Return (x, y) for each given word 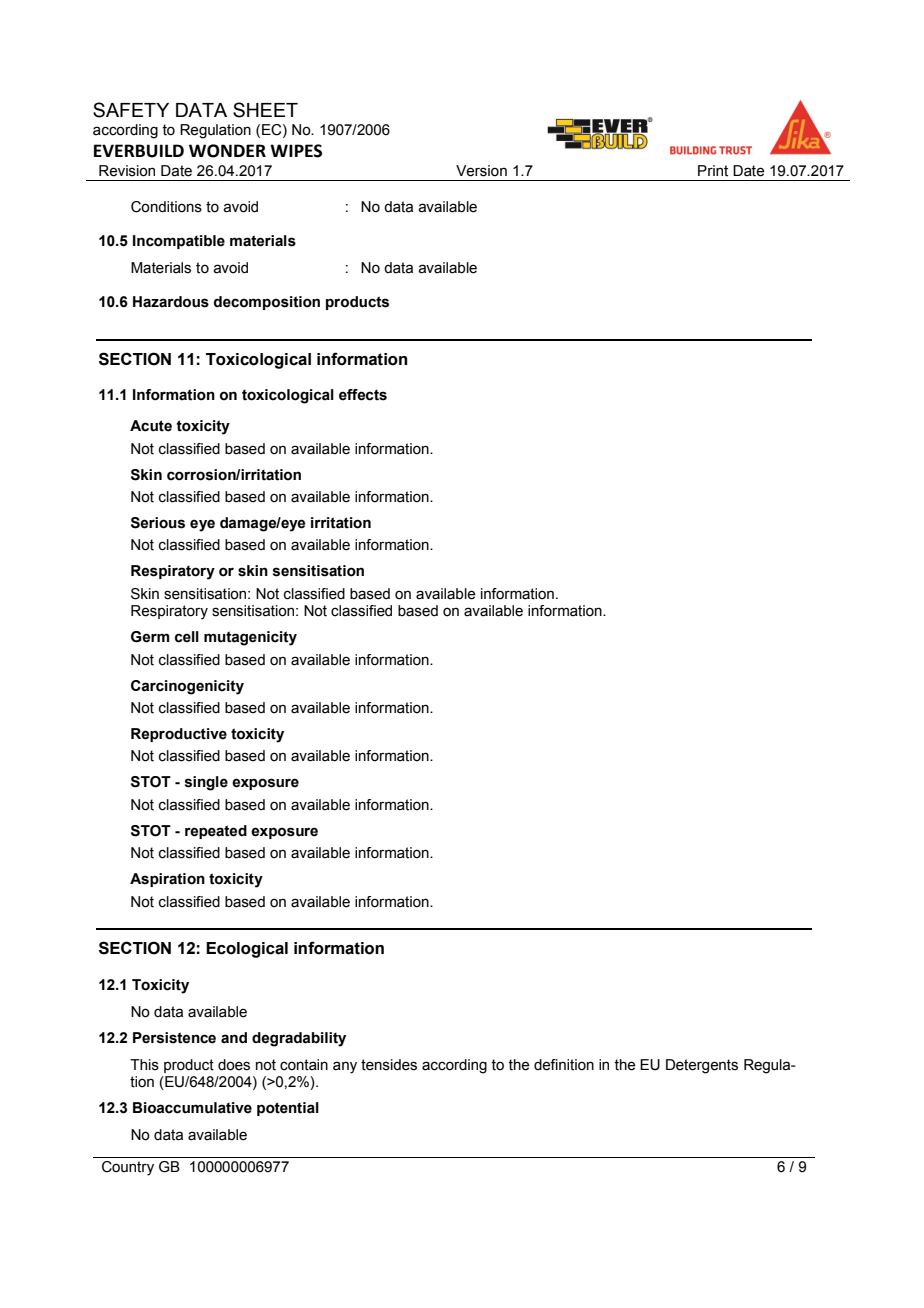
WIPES (296, 151)
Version (481, 171)
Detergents (702, 1066)
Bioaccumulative (192, 1108)
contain (304, 1065)
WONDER (227, 151)
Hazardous (171, 302)
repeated (216, 832)
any (345, 1067)
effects (363, 395)
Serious (158, 523)
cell (187, 637)
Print (713, 171)
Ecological (247, 950)
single (206, 783)
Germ (150, 637)
